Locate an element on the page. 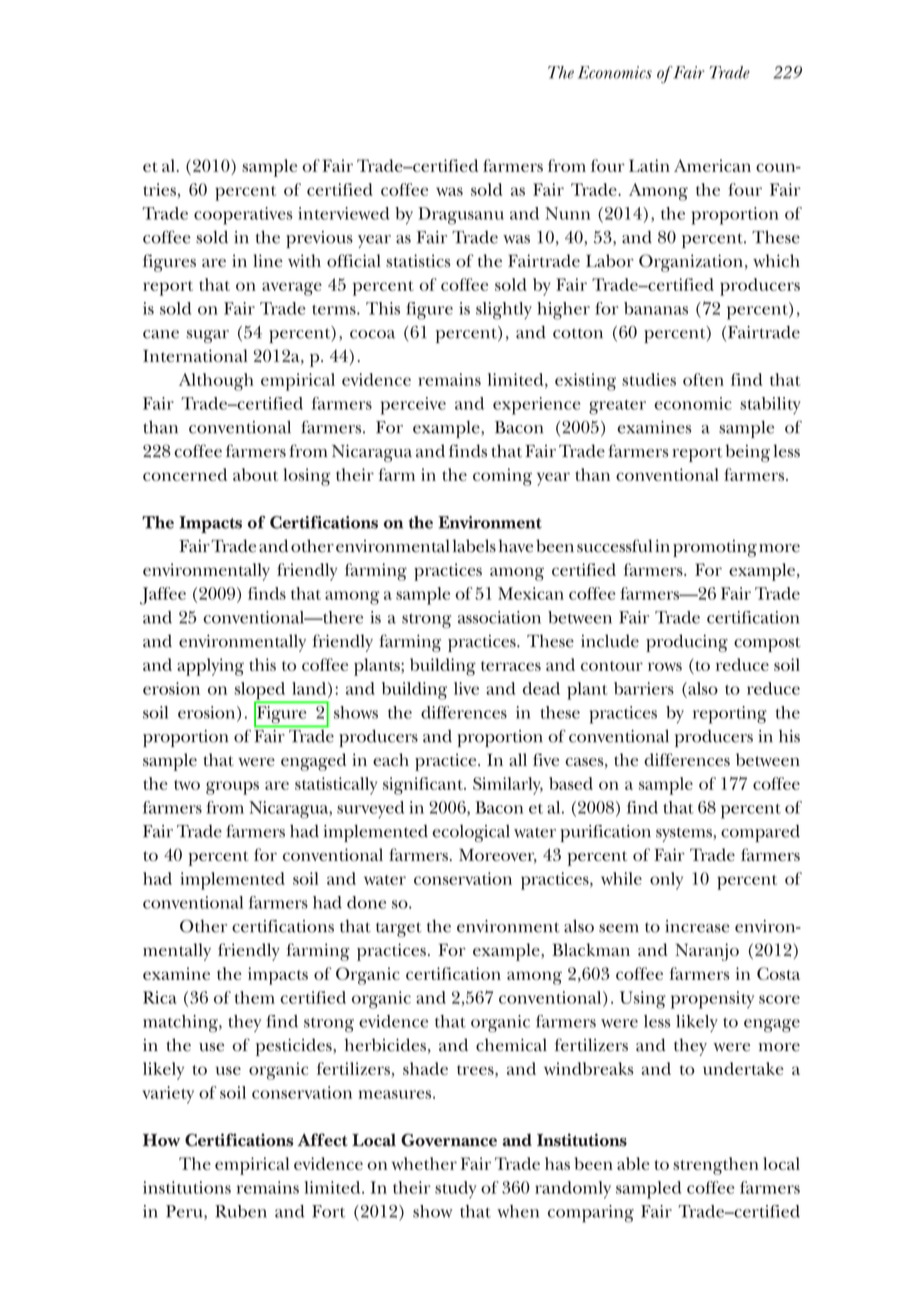  Latin is located at coordinates (649, 165).
